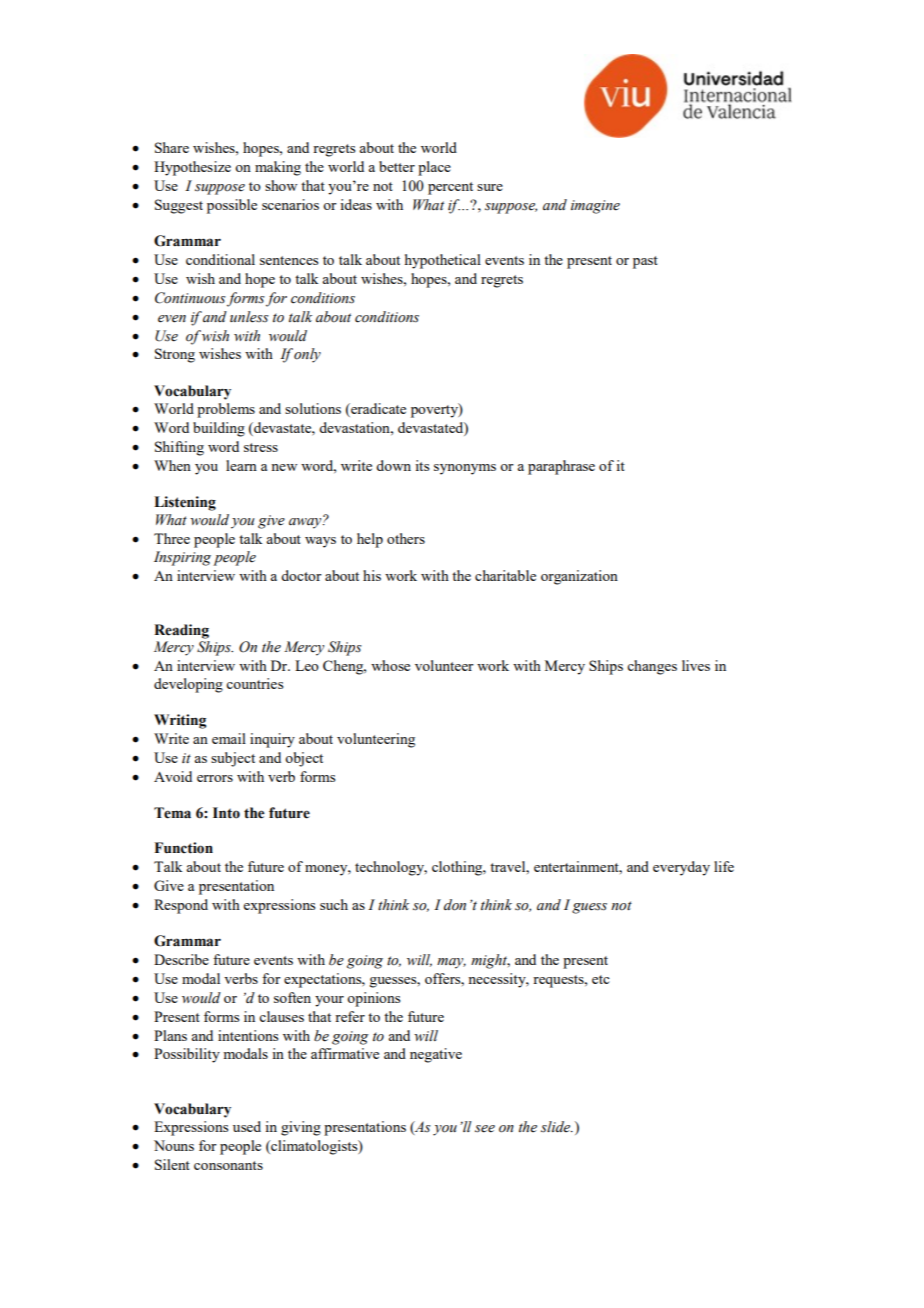 This screenshot has width=924, height=1308. I want to click on eradicate, so click(377, 410).
